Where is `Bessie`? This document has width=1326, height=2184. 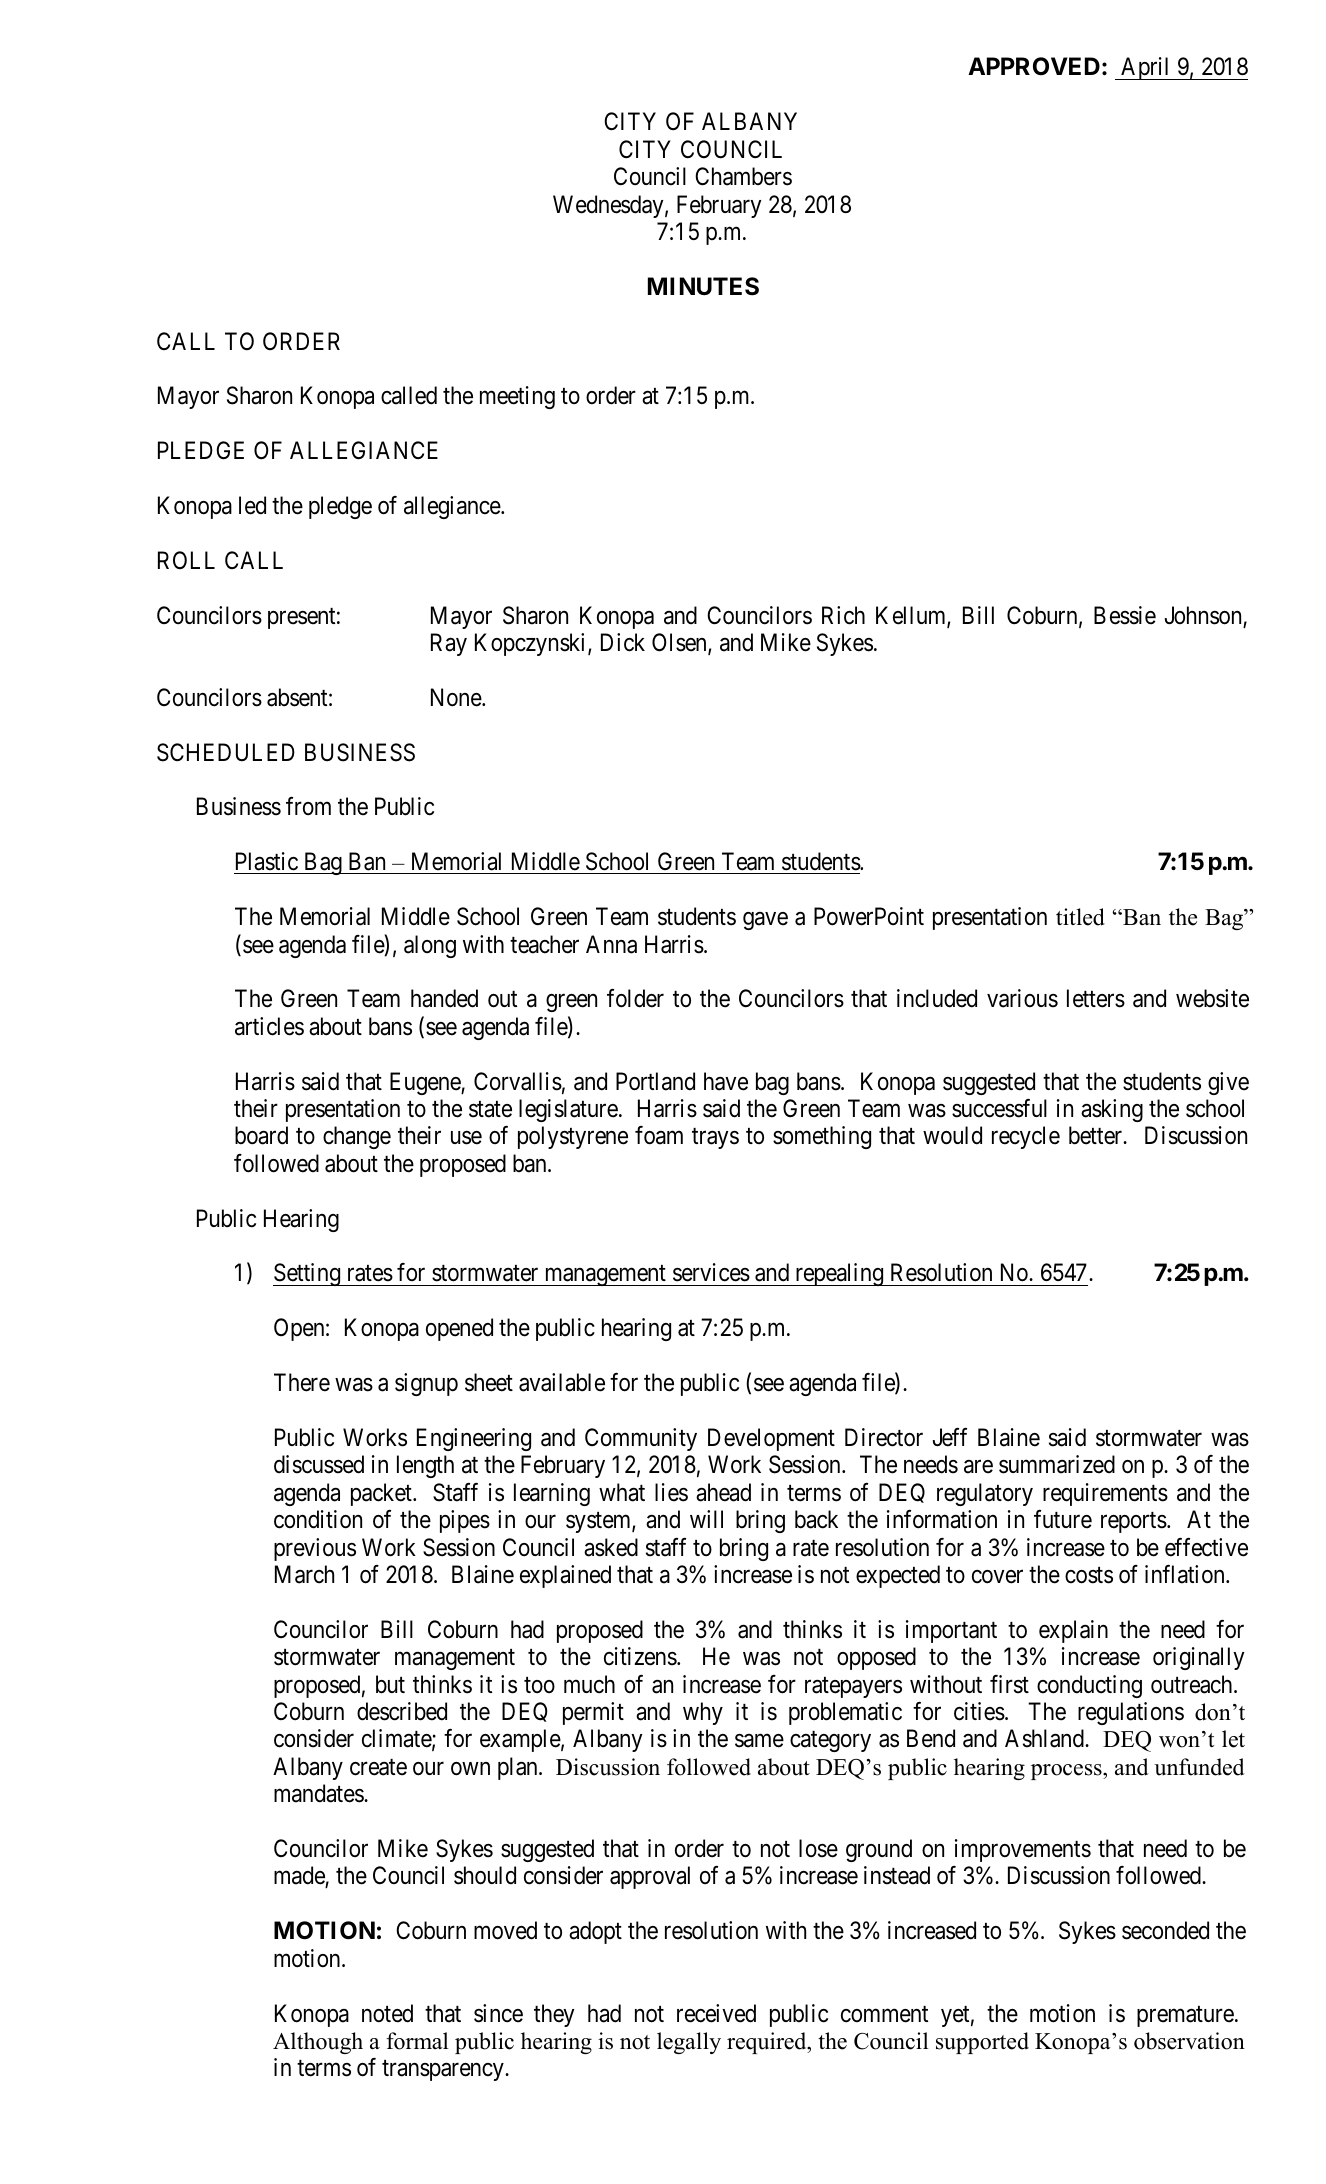 Bessie is located at coordinates (1125, 615).
